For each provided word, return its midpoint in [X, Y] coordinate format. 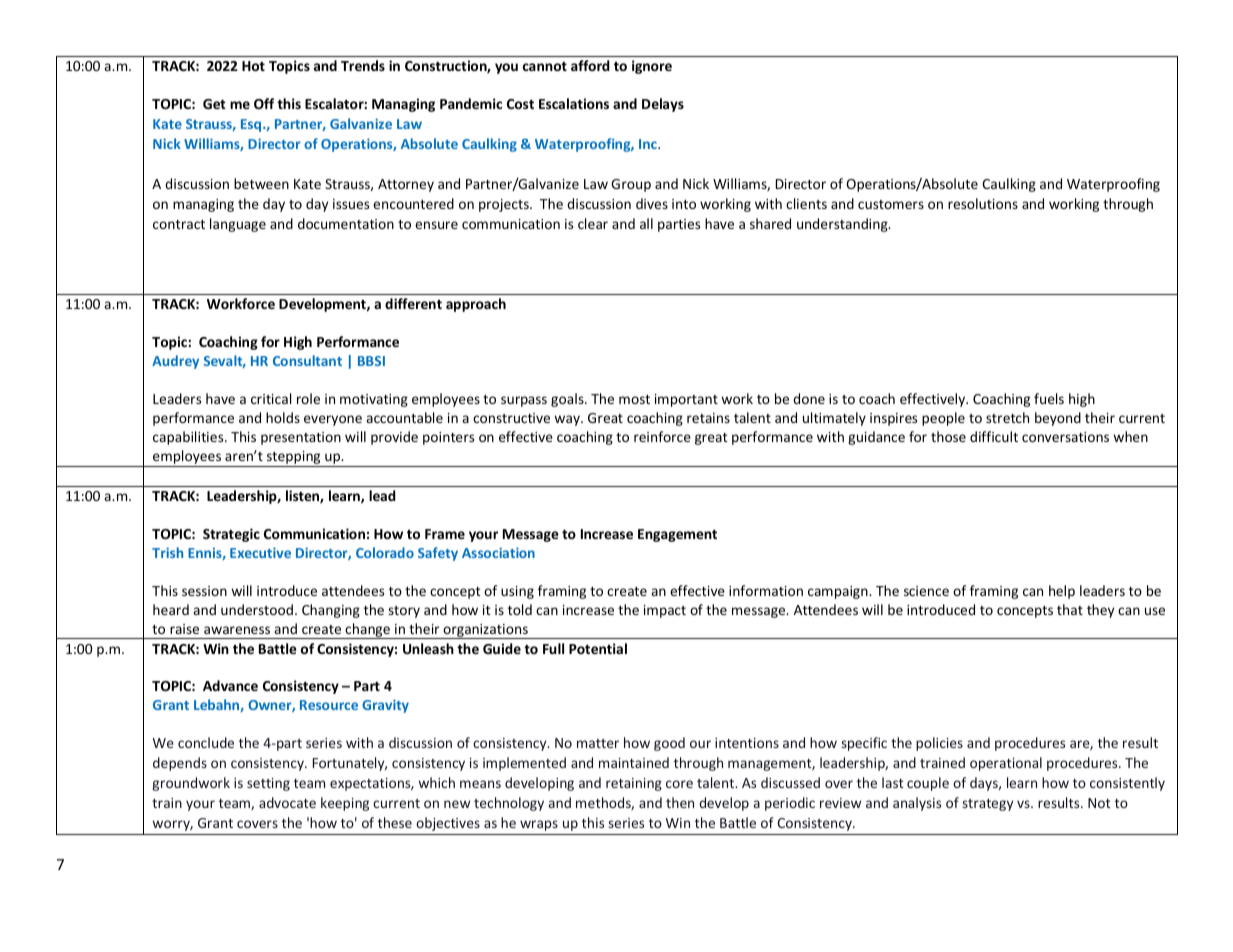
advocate [287, 802]
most [634, 399]
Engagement [677, 535]
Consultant [307, 360]
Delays [663, 105]
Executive [260, 552]
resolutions [983, 203]
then [680, 802]
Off [264, 103]
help [1062, 592]
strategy [987, 805]
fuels [1049, 398]
